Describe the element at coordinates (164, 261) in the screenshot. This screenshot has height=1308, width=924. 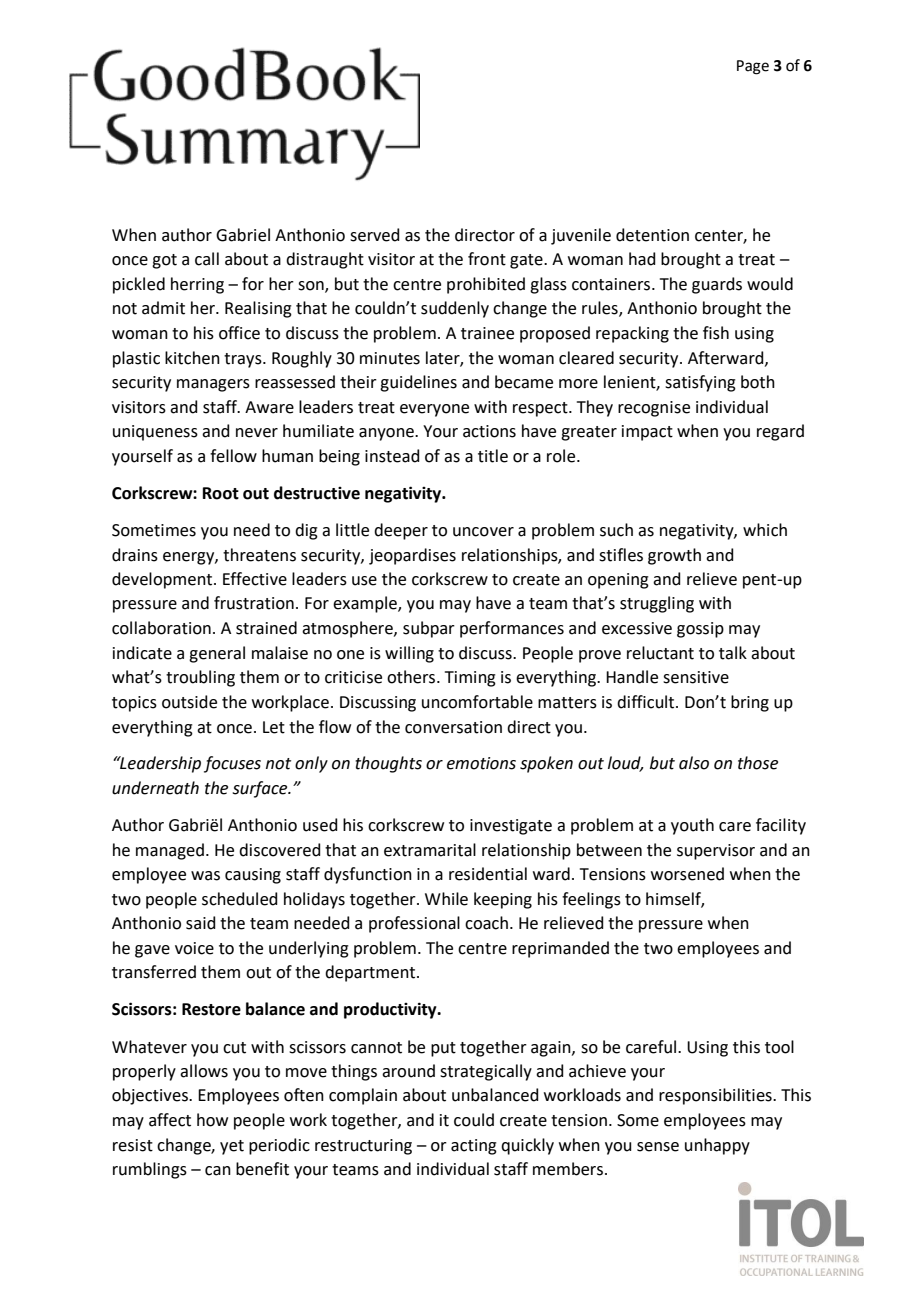
I see `got` at that location.
